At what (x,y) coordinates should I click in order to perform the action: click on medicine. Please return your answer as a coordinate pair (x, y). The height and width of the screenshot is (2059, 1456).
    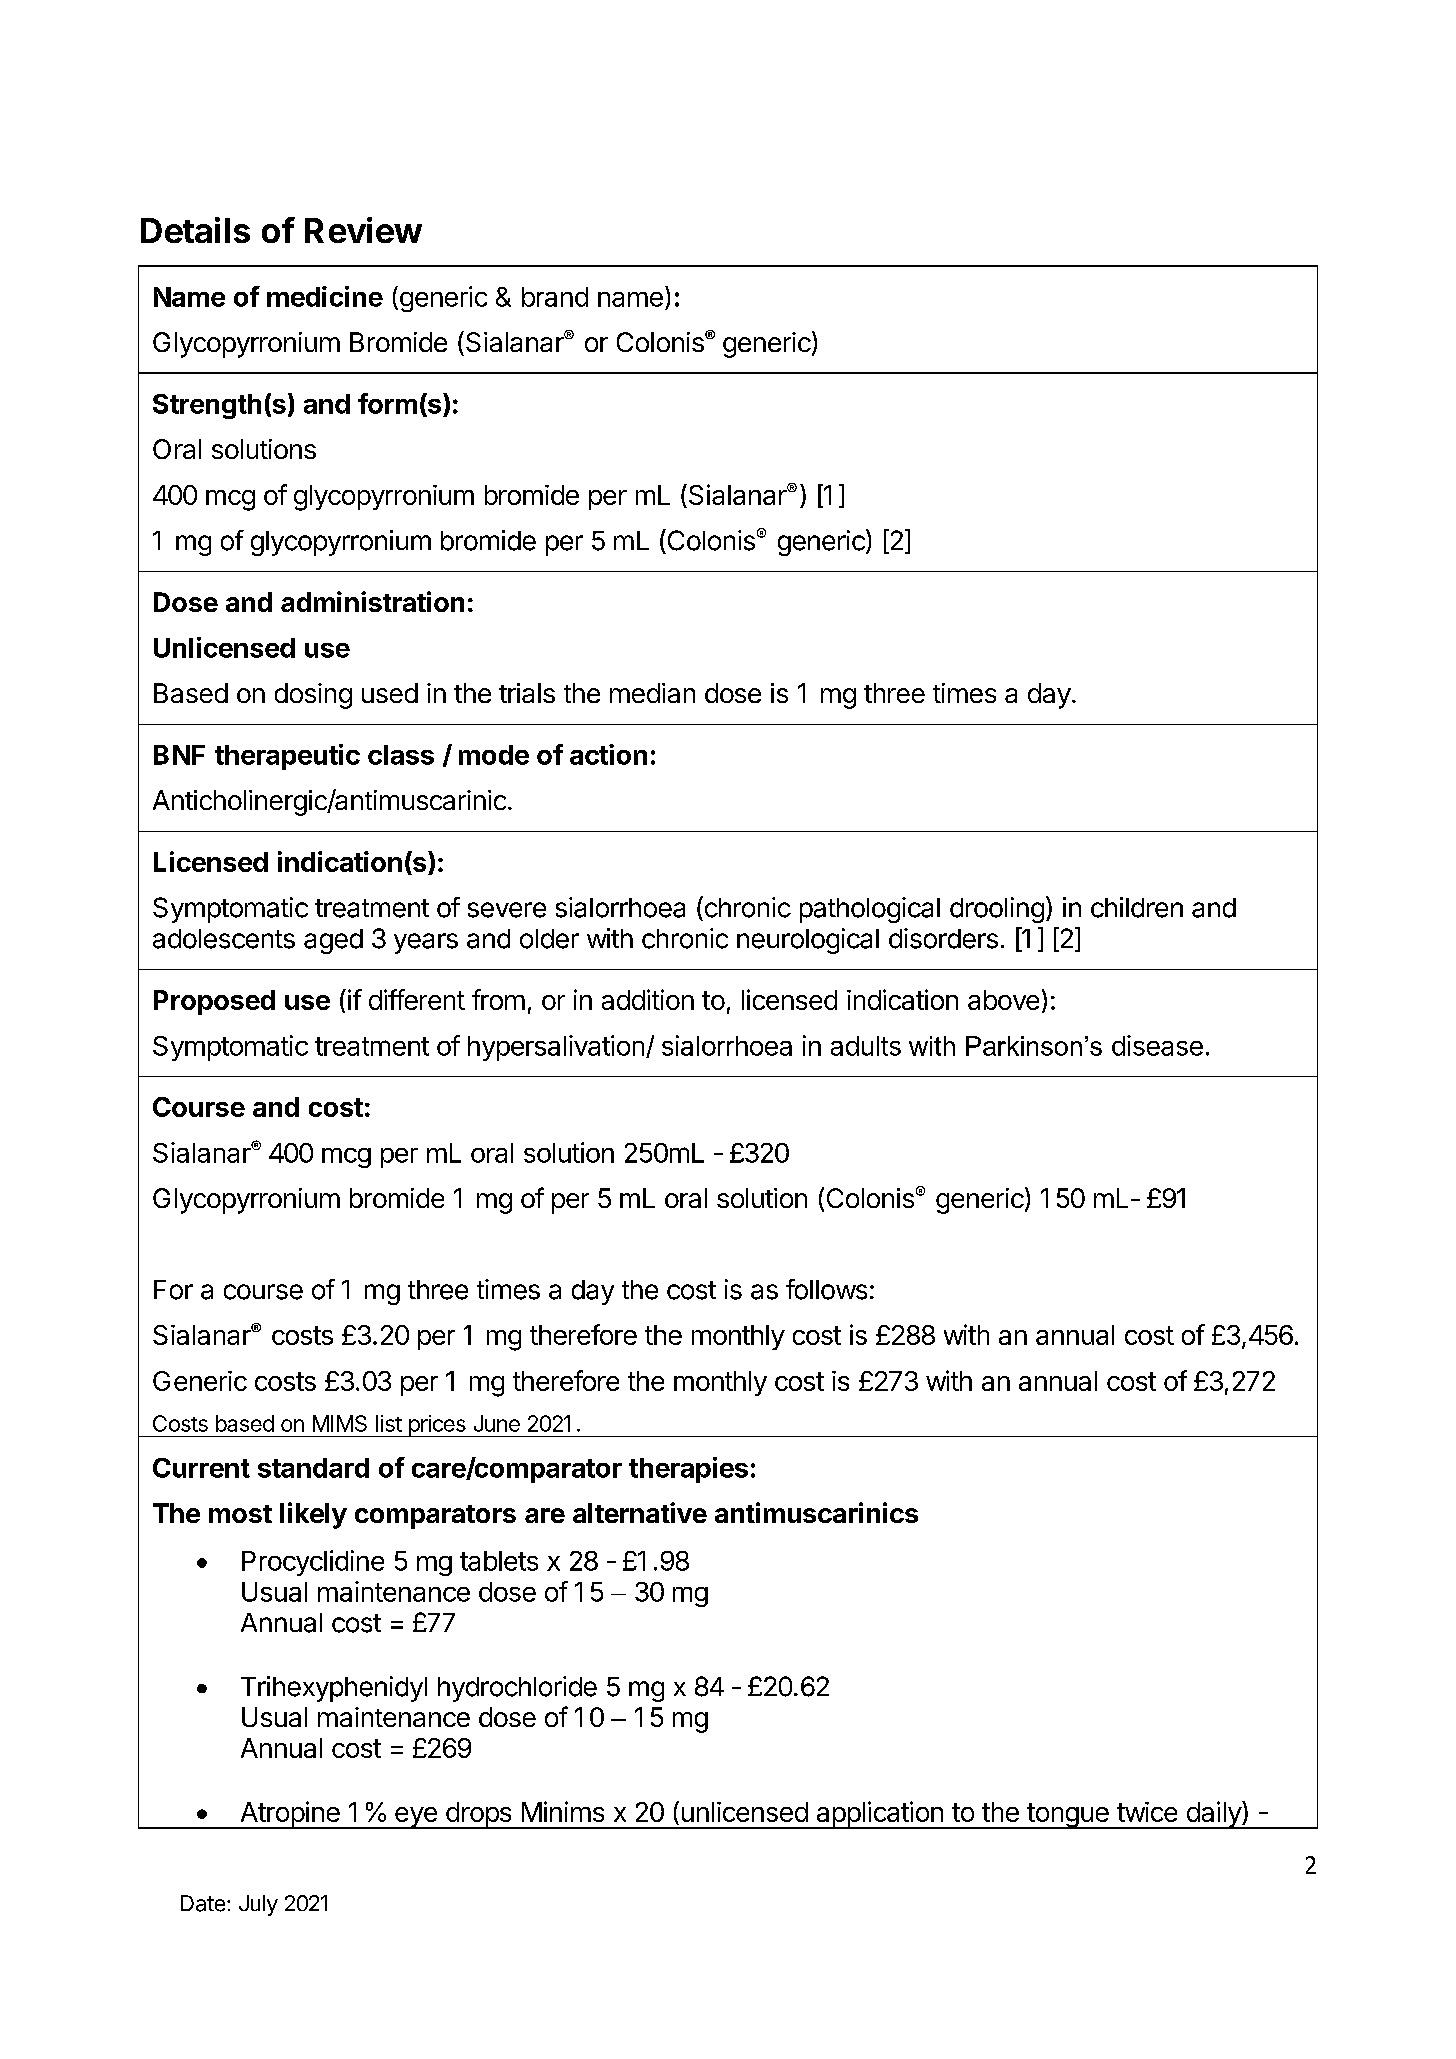
    Looking at the image, I should click on (325, 296).
